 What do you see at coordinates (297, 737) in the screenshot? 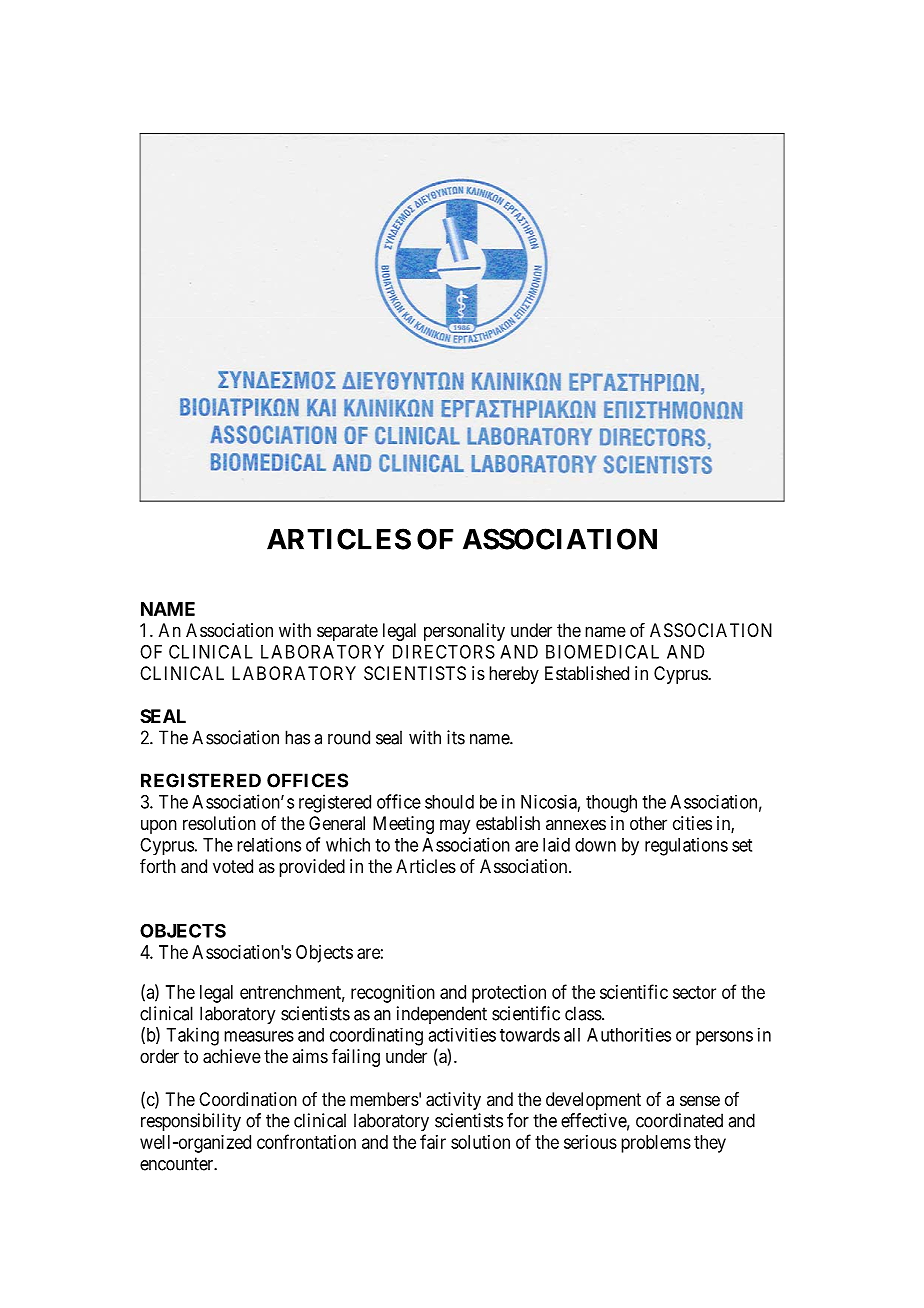
I see `has` at bounding box center [297, 737].
